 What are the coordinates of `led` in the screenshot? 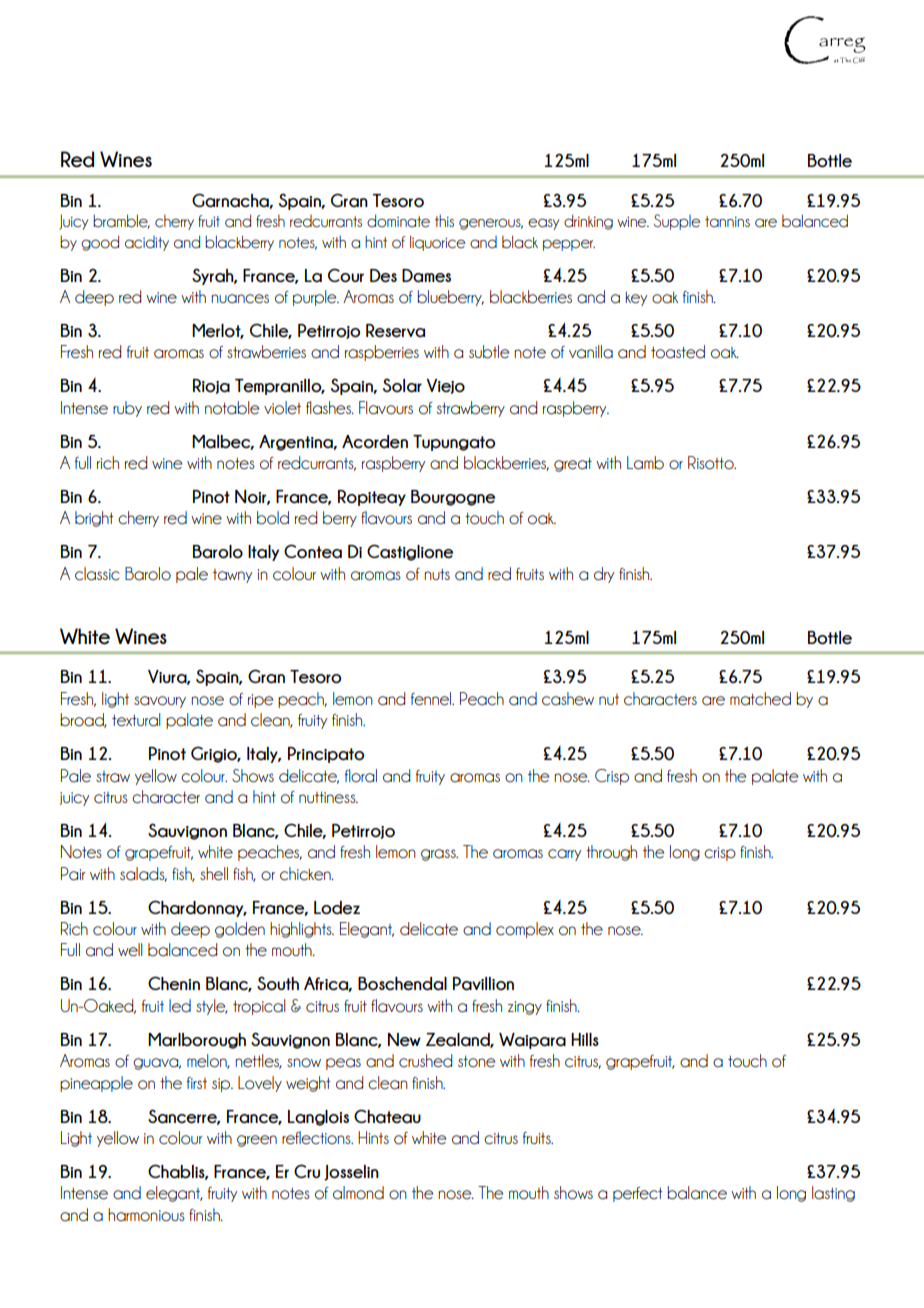 It's located at (180, 1006).
